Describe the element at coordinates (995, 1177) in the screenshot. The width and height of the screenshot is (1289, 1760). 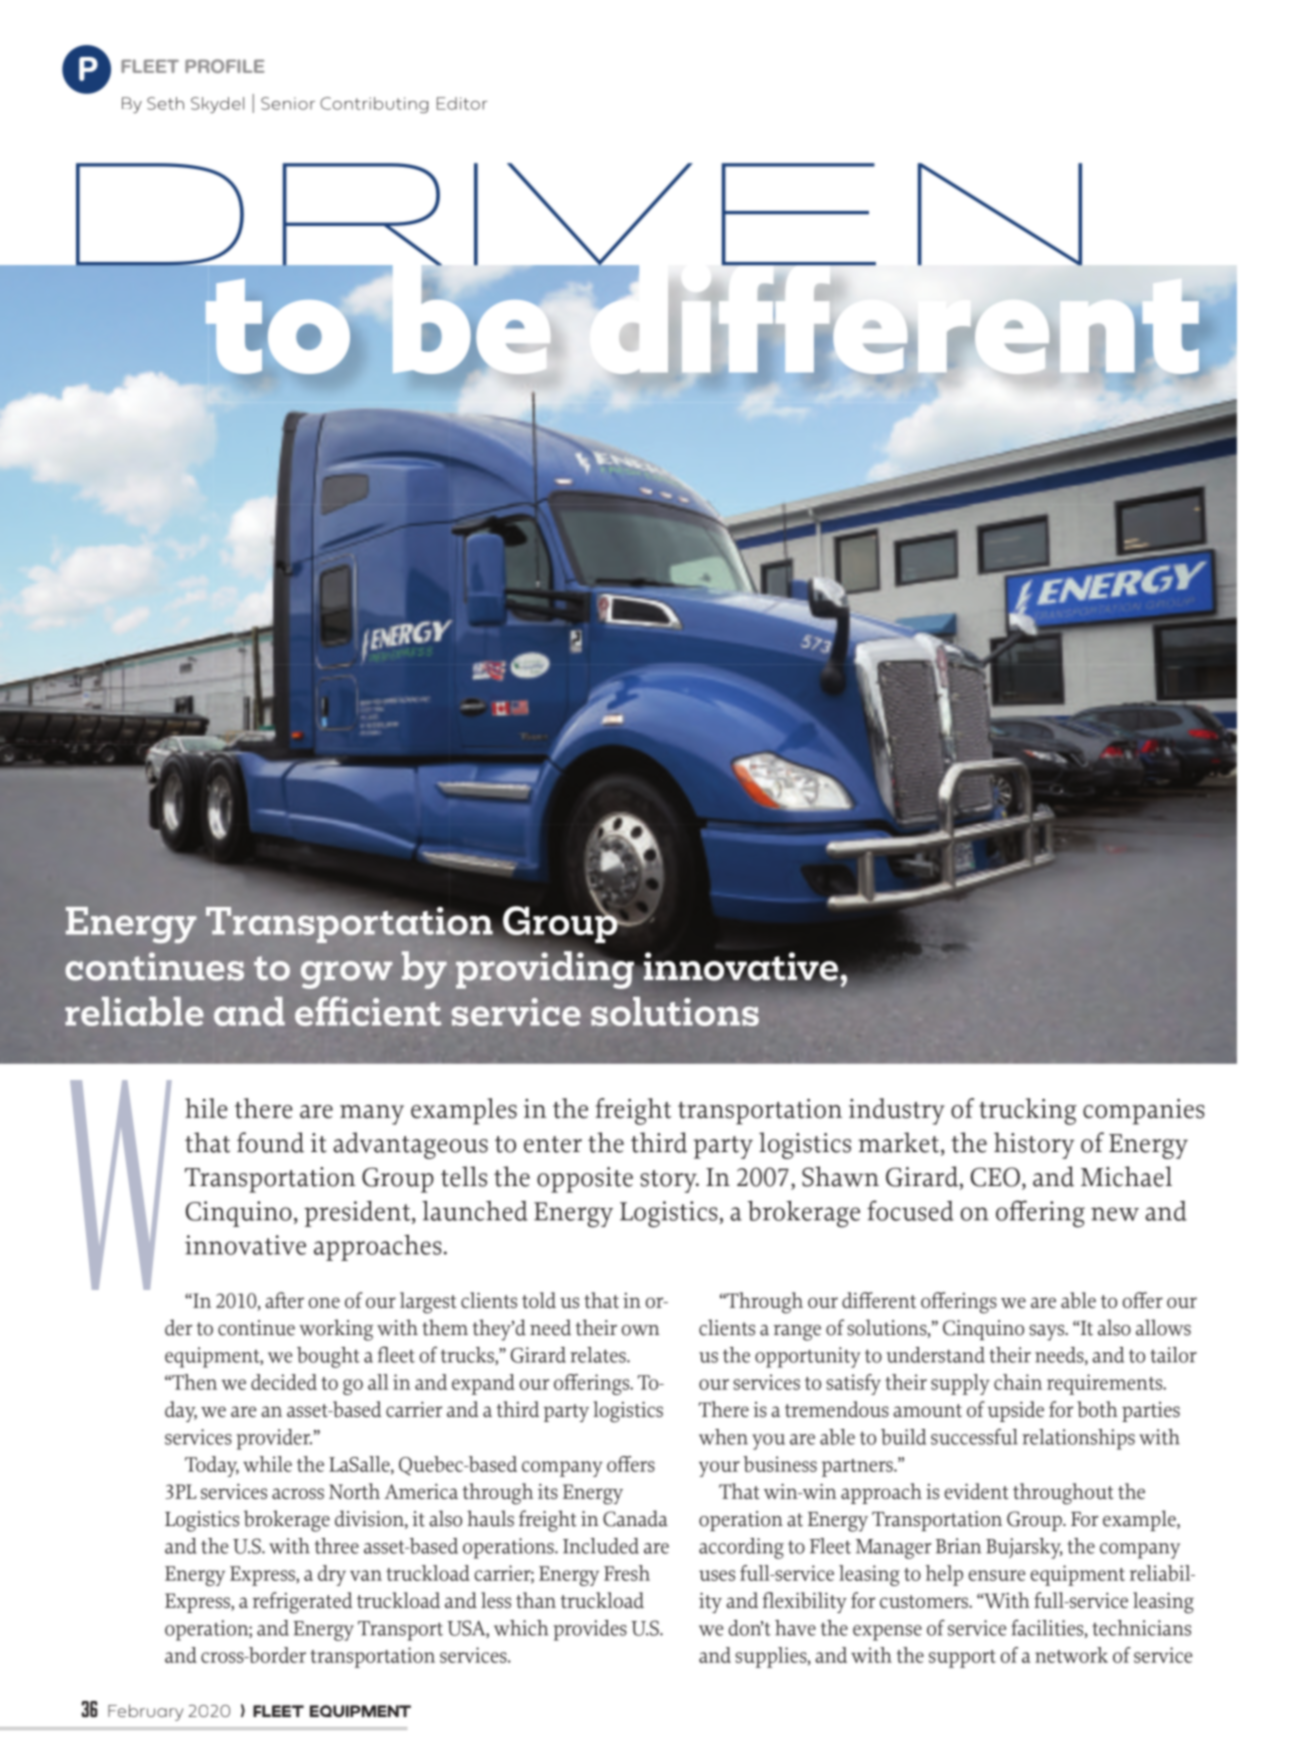
I see `CEO` at that location.
